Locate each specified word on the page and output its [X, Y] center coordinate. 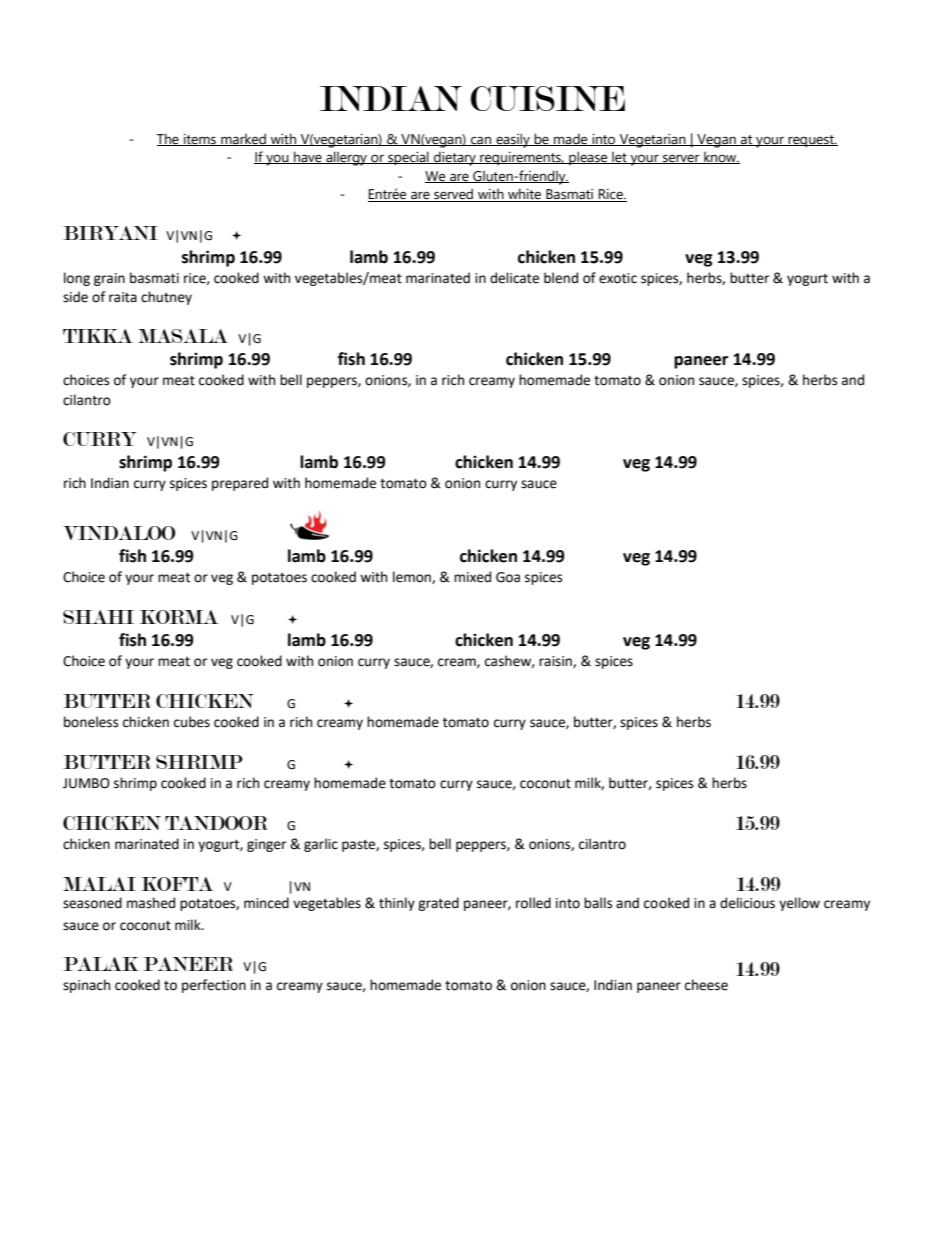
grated [438, 904]
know [720, 157]
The [169, 139]
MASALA [183, 336]
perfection [214, 986]
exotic [618, 278]
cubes [192, 722]
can [481, 141]
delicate [514, 278]
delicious [747, 903]
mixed [472, 577]
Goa [508, 577]
